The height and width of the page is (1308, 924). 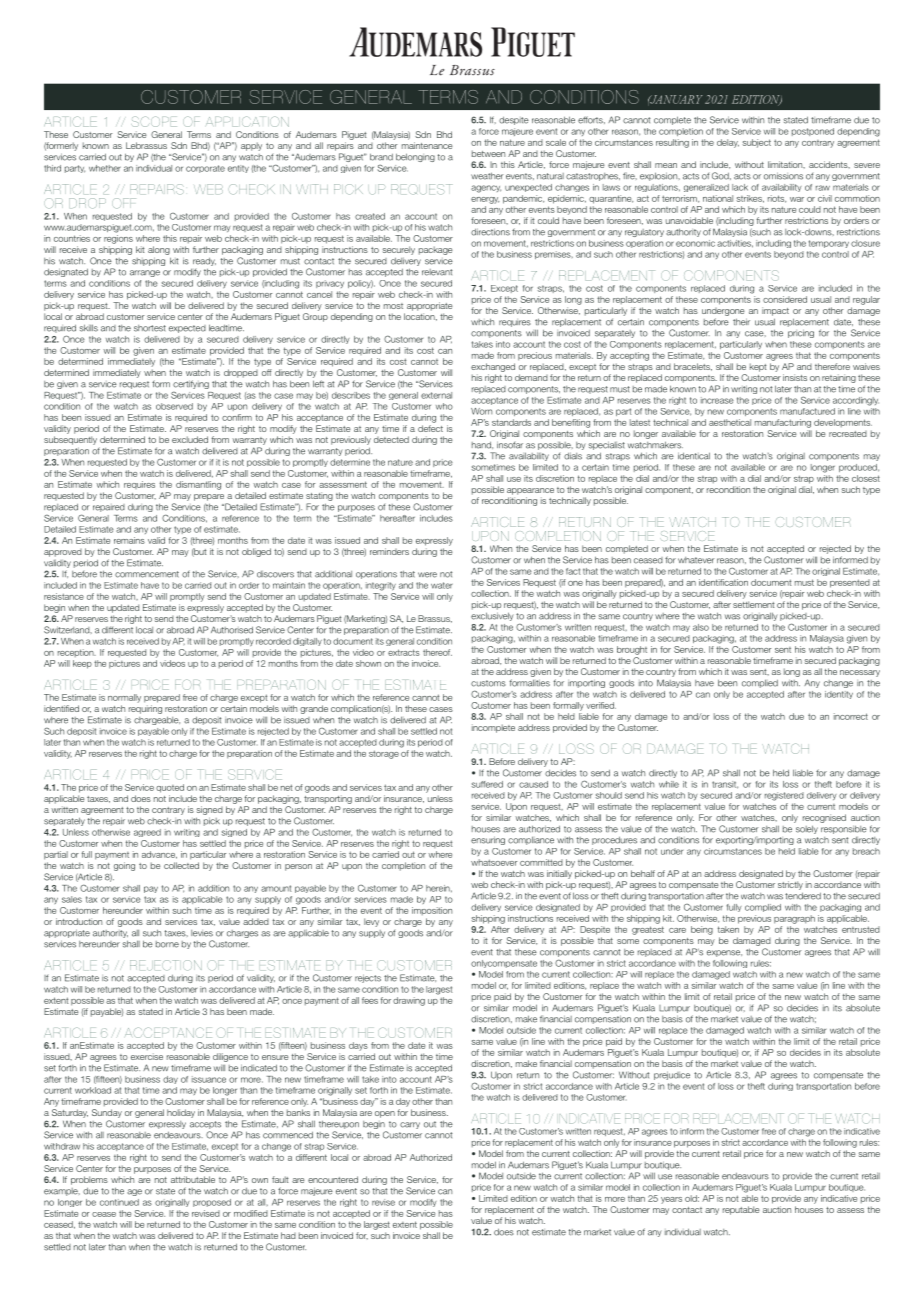 I want to click on continued, so click(x=119, y=1202).
